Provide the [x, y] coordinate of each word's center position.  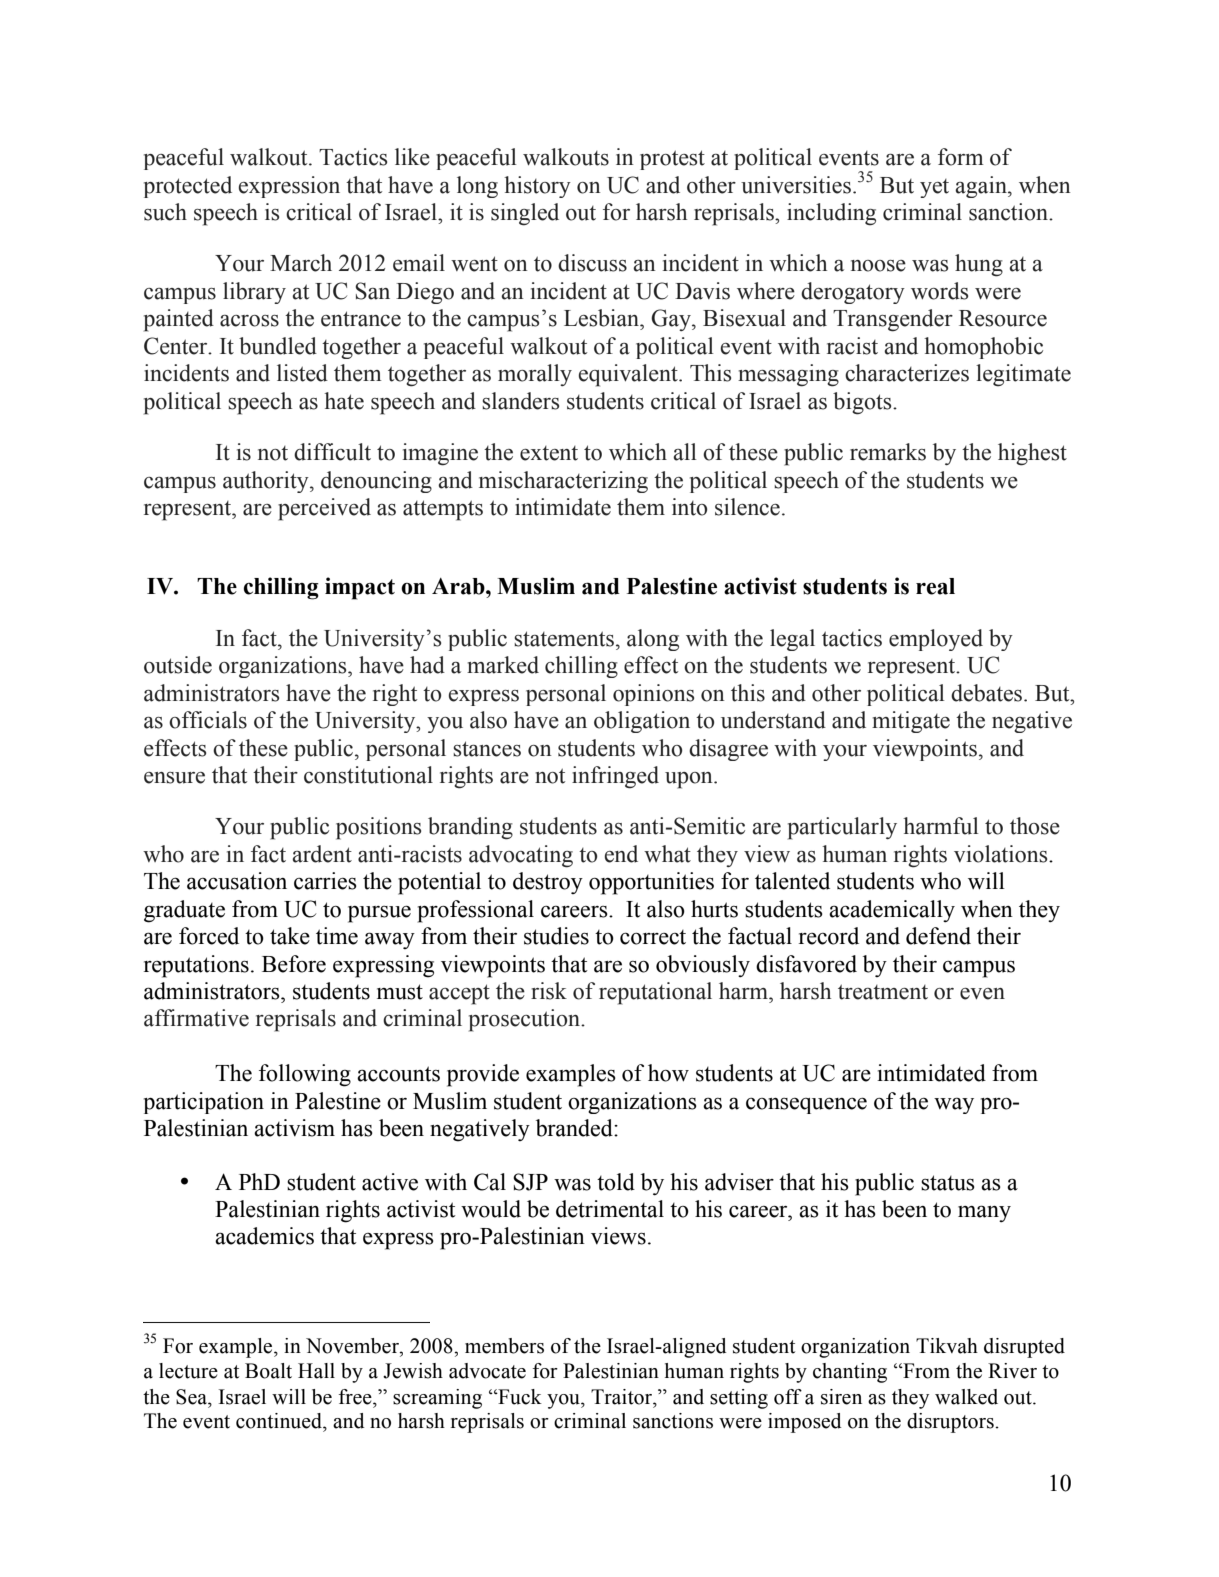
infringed [615, 777]
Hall [316, 1371]
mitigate [911, 722]
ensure [174, 778]
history [537, 187]
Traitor [623, 1397]
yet [934, 188]
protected [188, 187]
